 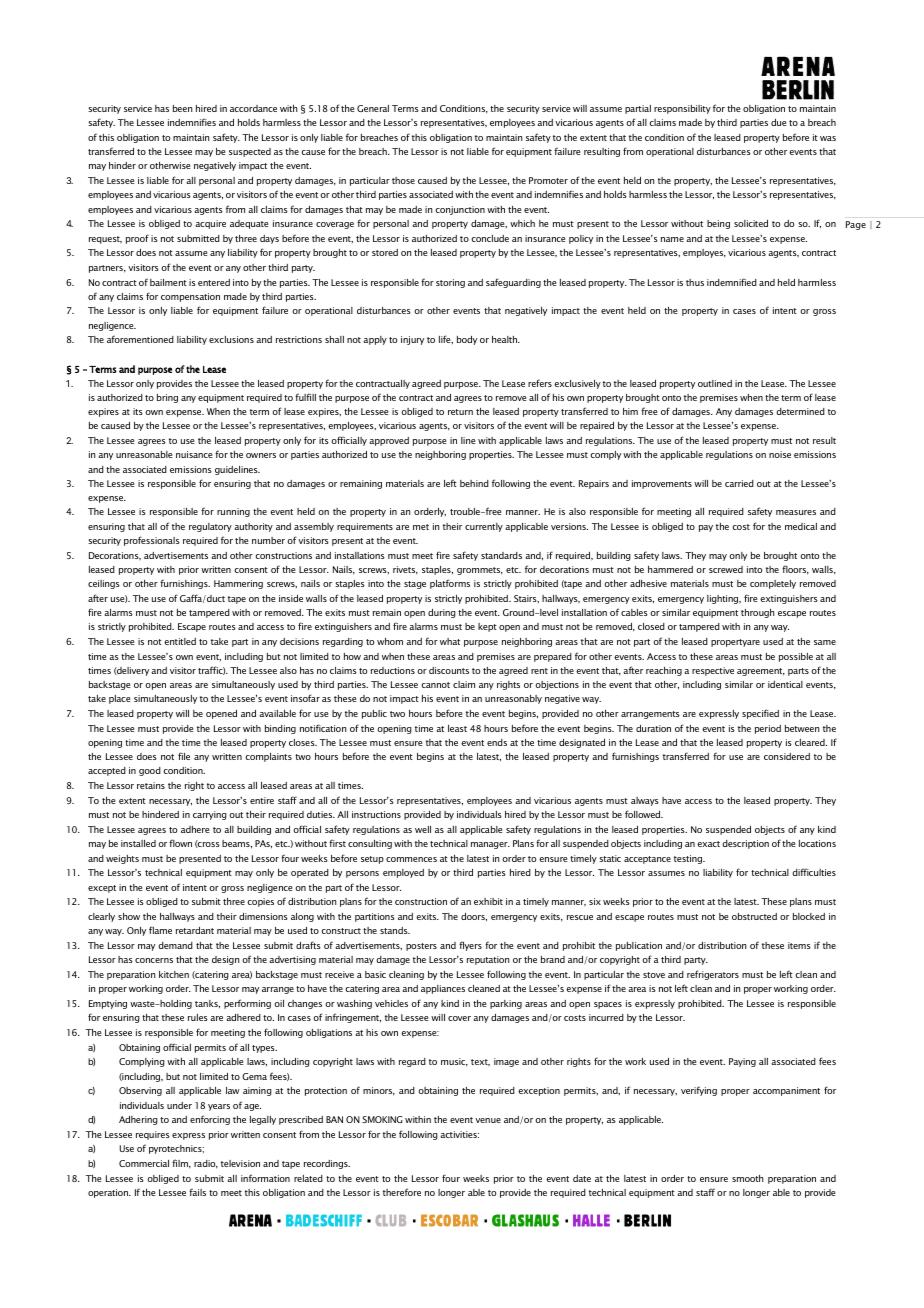 I want to click on retardant, so click(x=195, y=930).
